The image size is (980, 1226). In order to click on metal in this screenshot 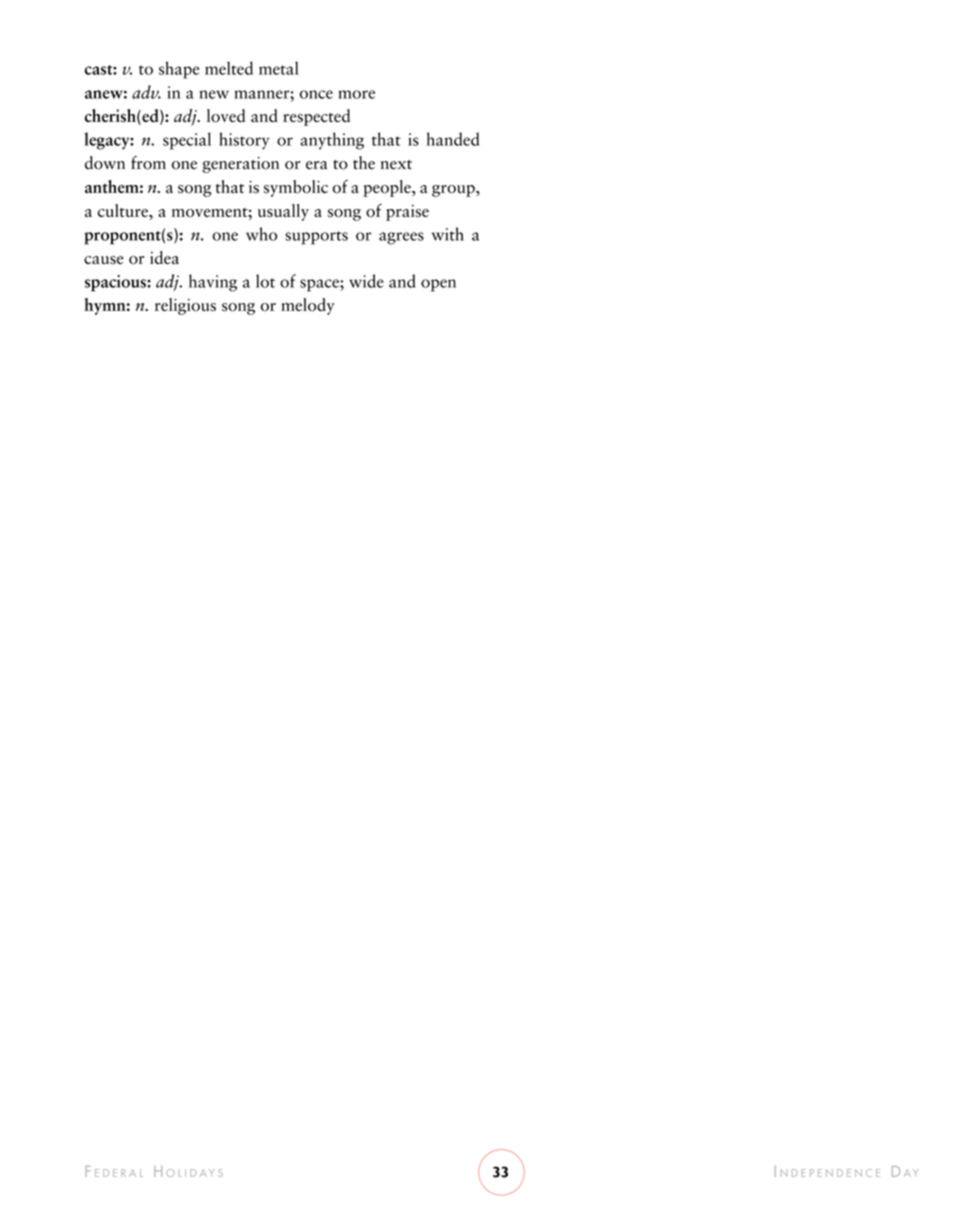, I will do `click(279, 68)`.
